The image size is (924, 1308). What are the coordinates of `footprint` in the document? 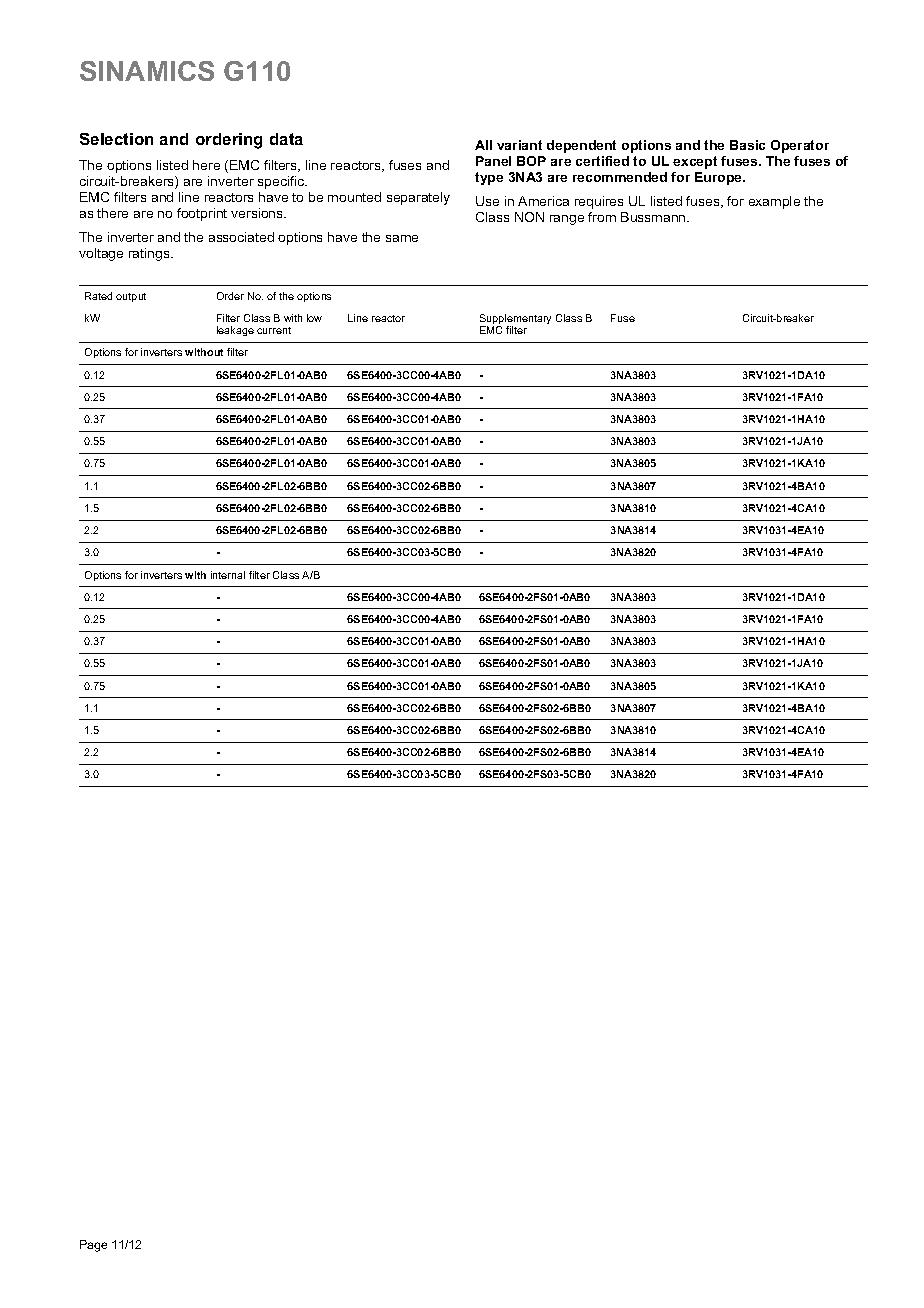 It's located at (202, 214).
